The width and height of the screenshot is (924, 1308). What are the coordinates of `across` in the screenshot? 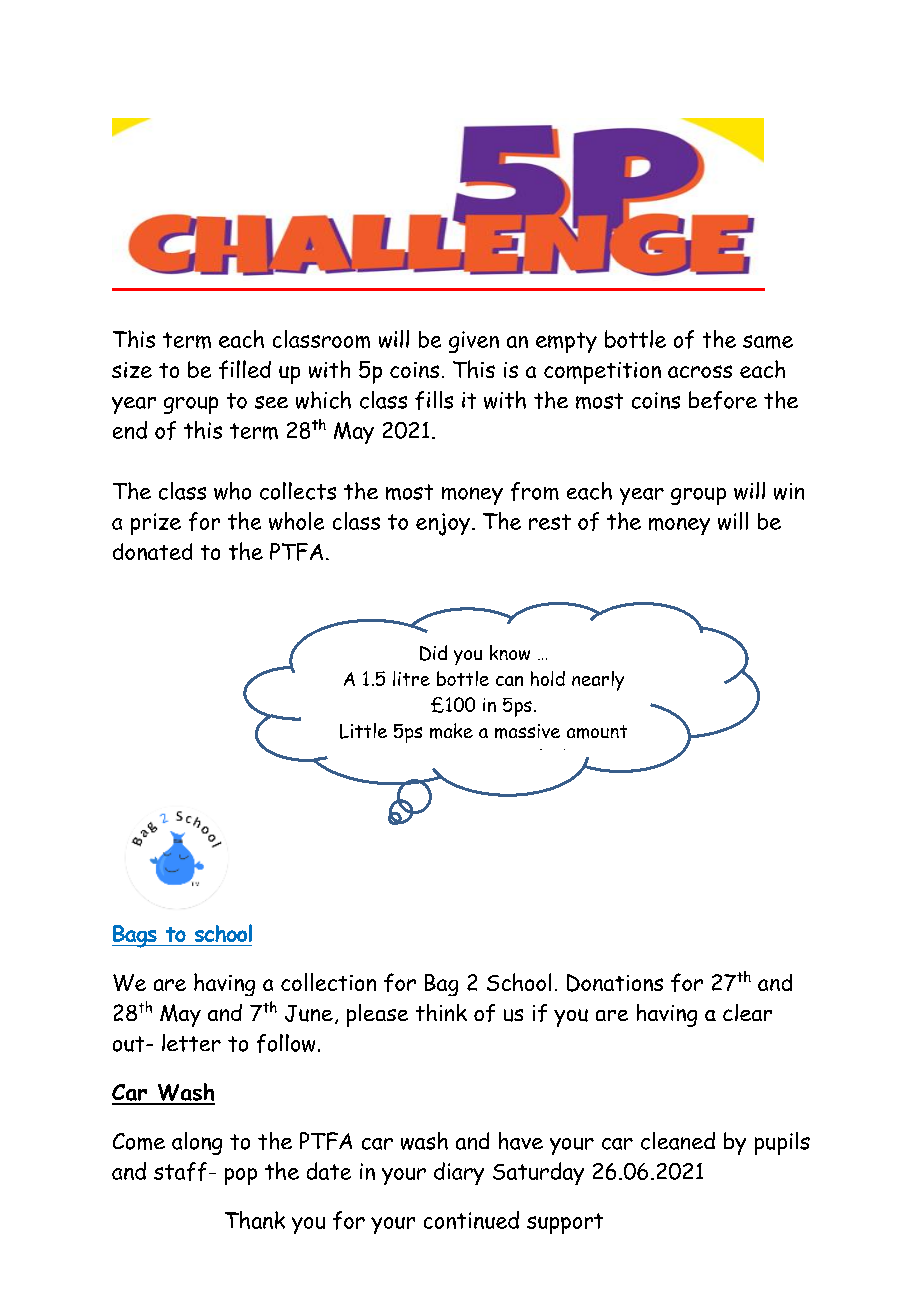 It's located at (700, 371).
